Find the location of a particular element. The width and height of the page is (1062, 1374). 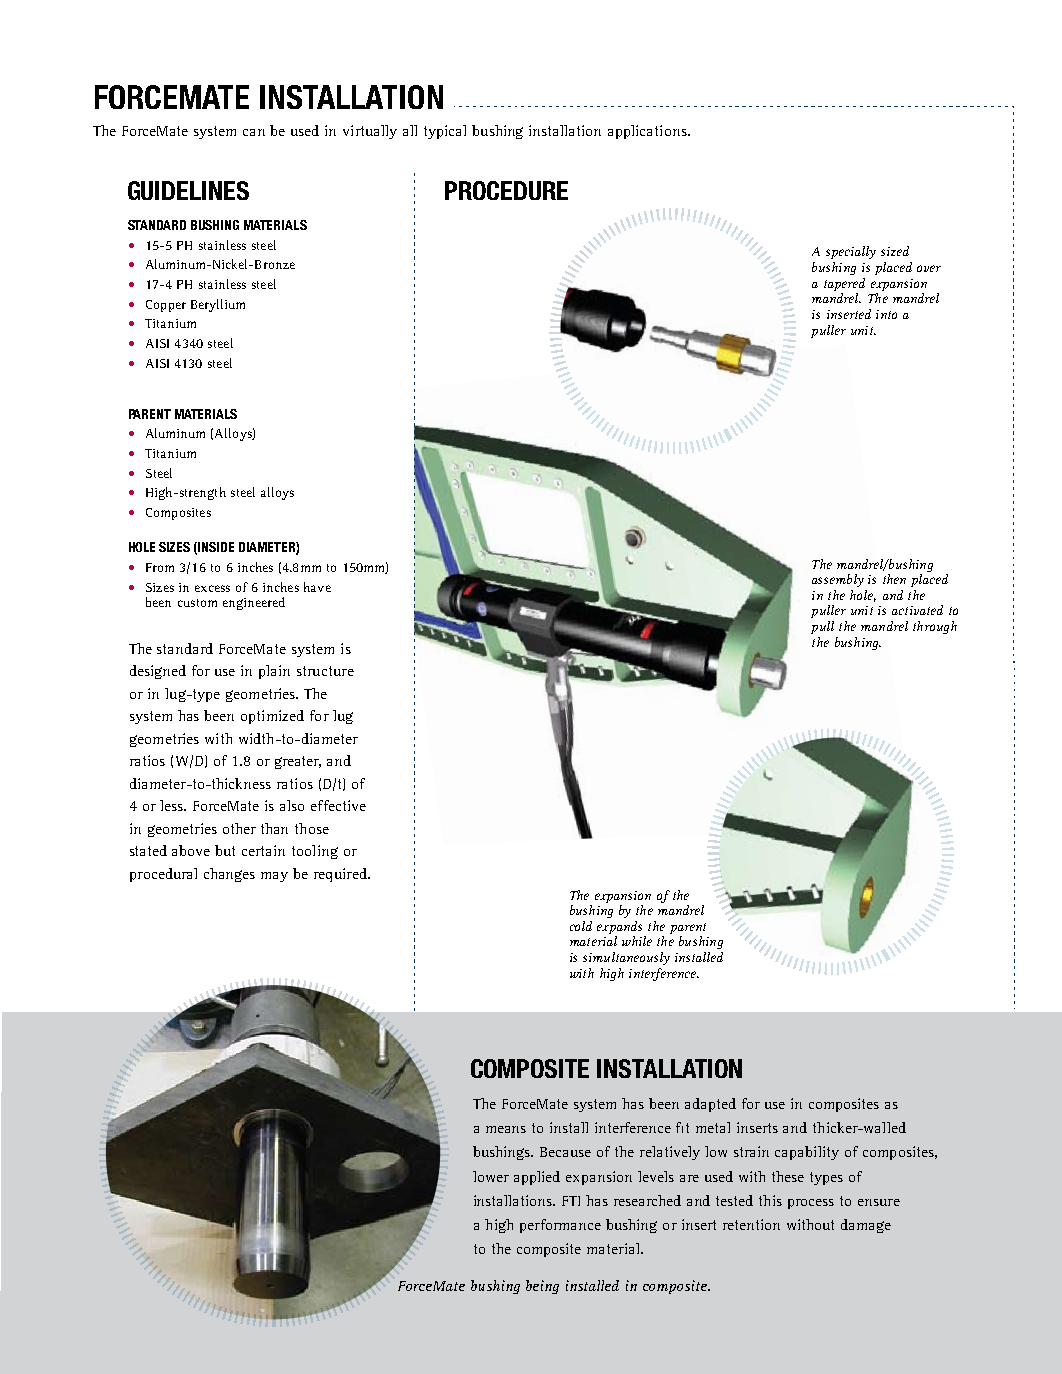

can is located at coordinates (254, 132).
